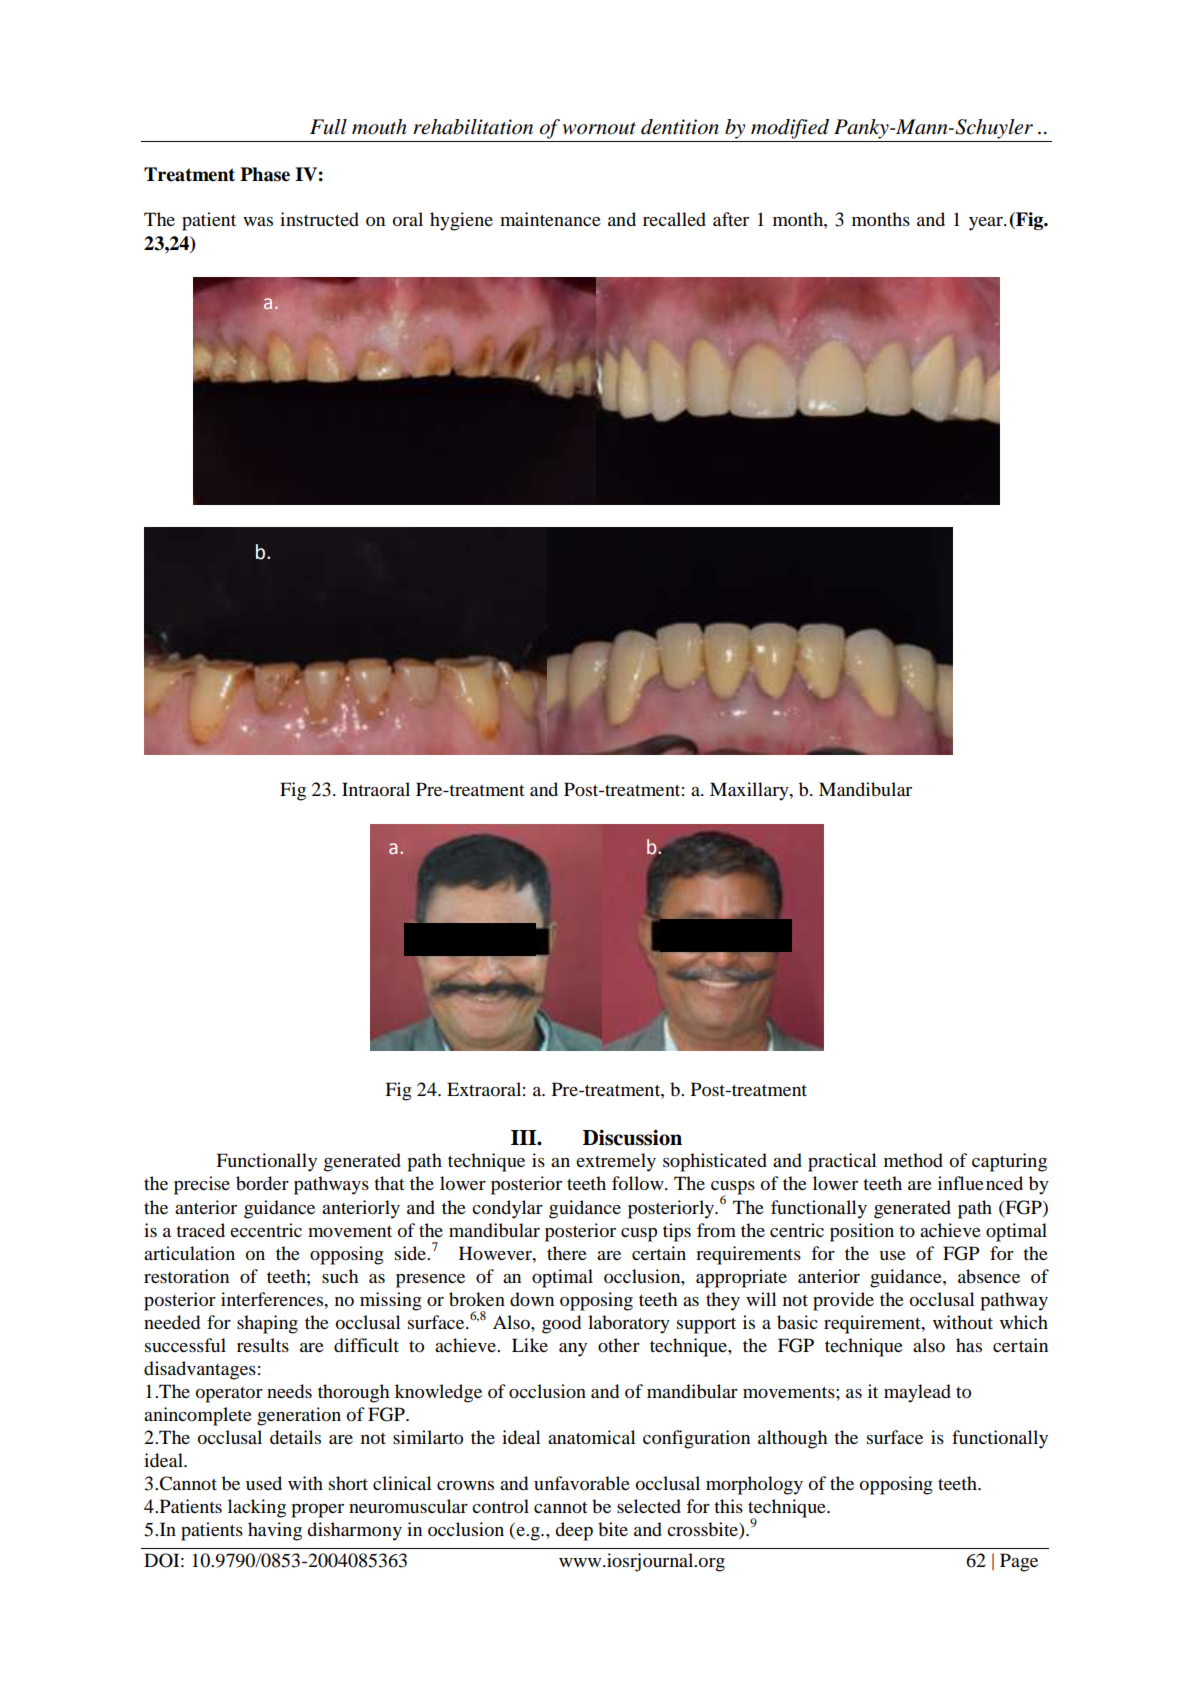 The width and height of the screenshot is (1193, 1686). What do you see at coordinates (262, 1183) in the screenshot?
I see `border` at bounding box center [262, 1183].
